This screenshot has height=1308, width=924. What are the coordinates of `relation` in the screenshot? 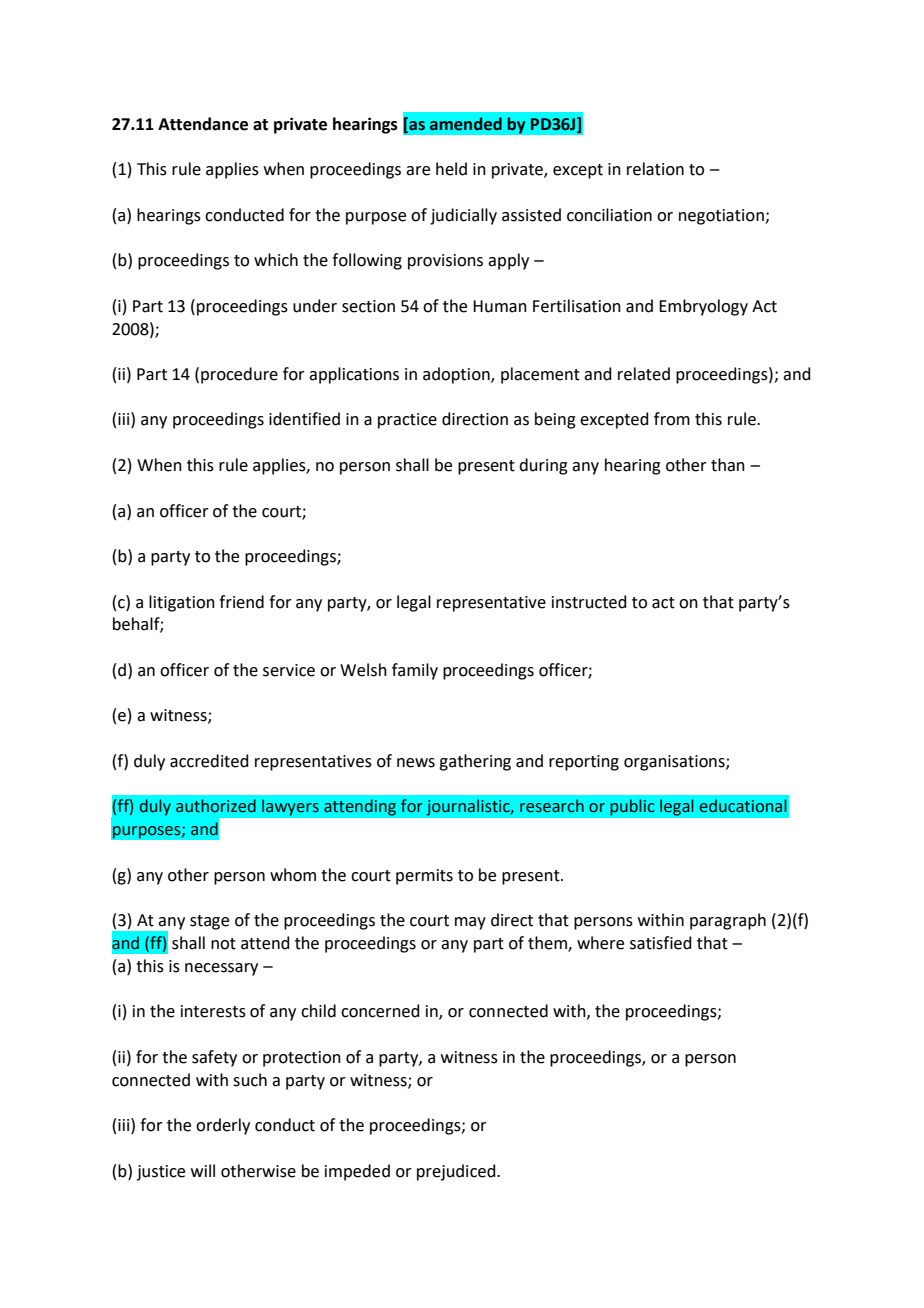 It's located at (655, 169).
